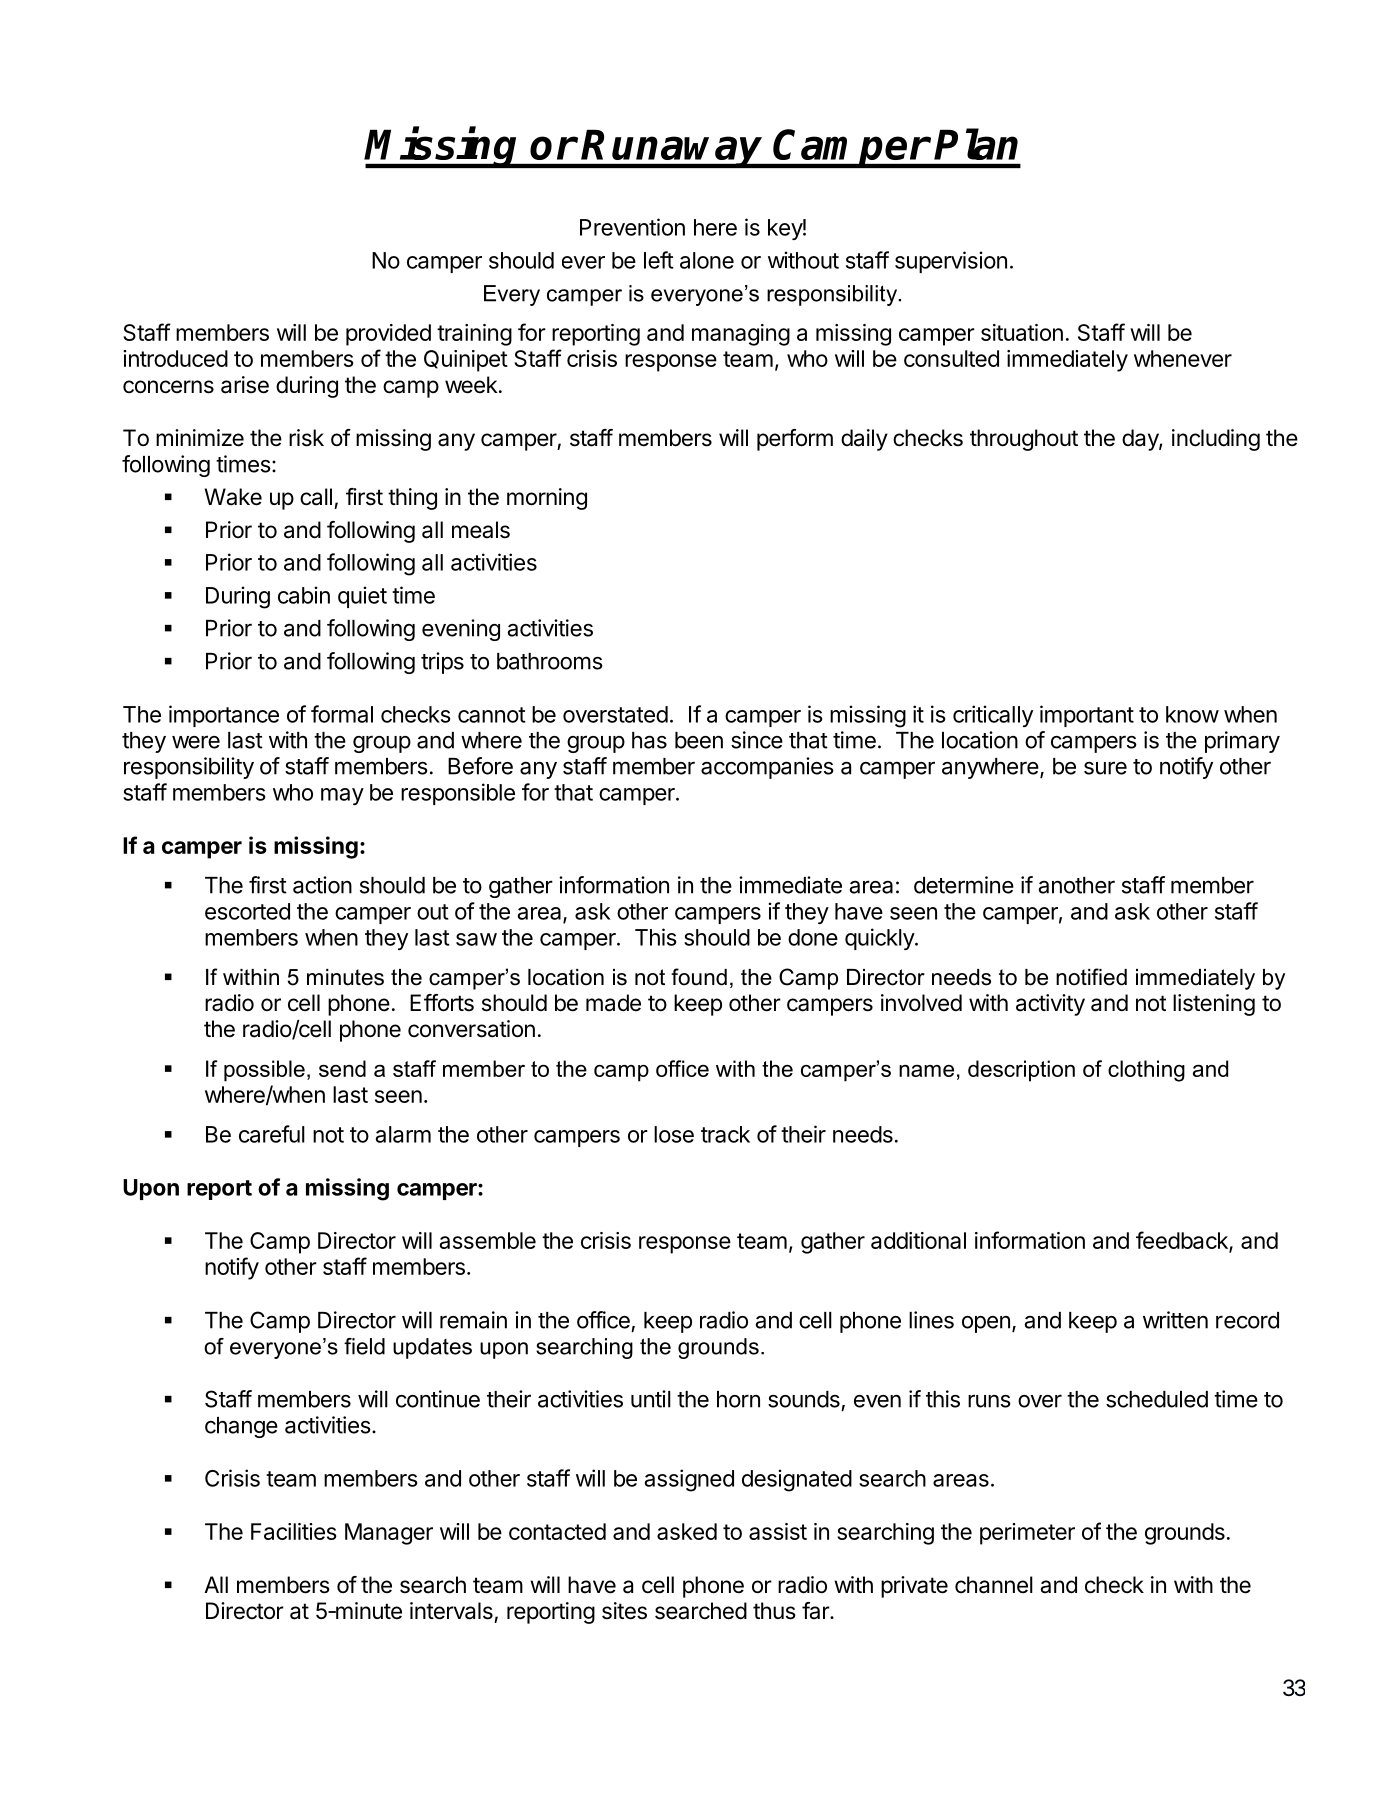 Image resolution: width=1386 pixels, height=1793 pixels. What do you see at coordinates (1022, 332) in the screenshot?
I see `situation` at bounding box center [1022, 332].
